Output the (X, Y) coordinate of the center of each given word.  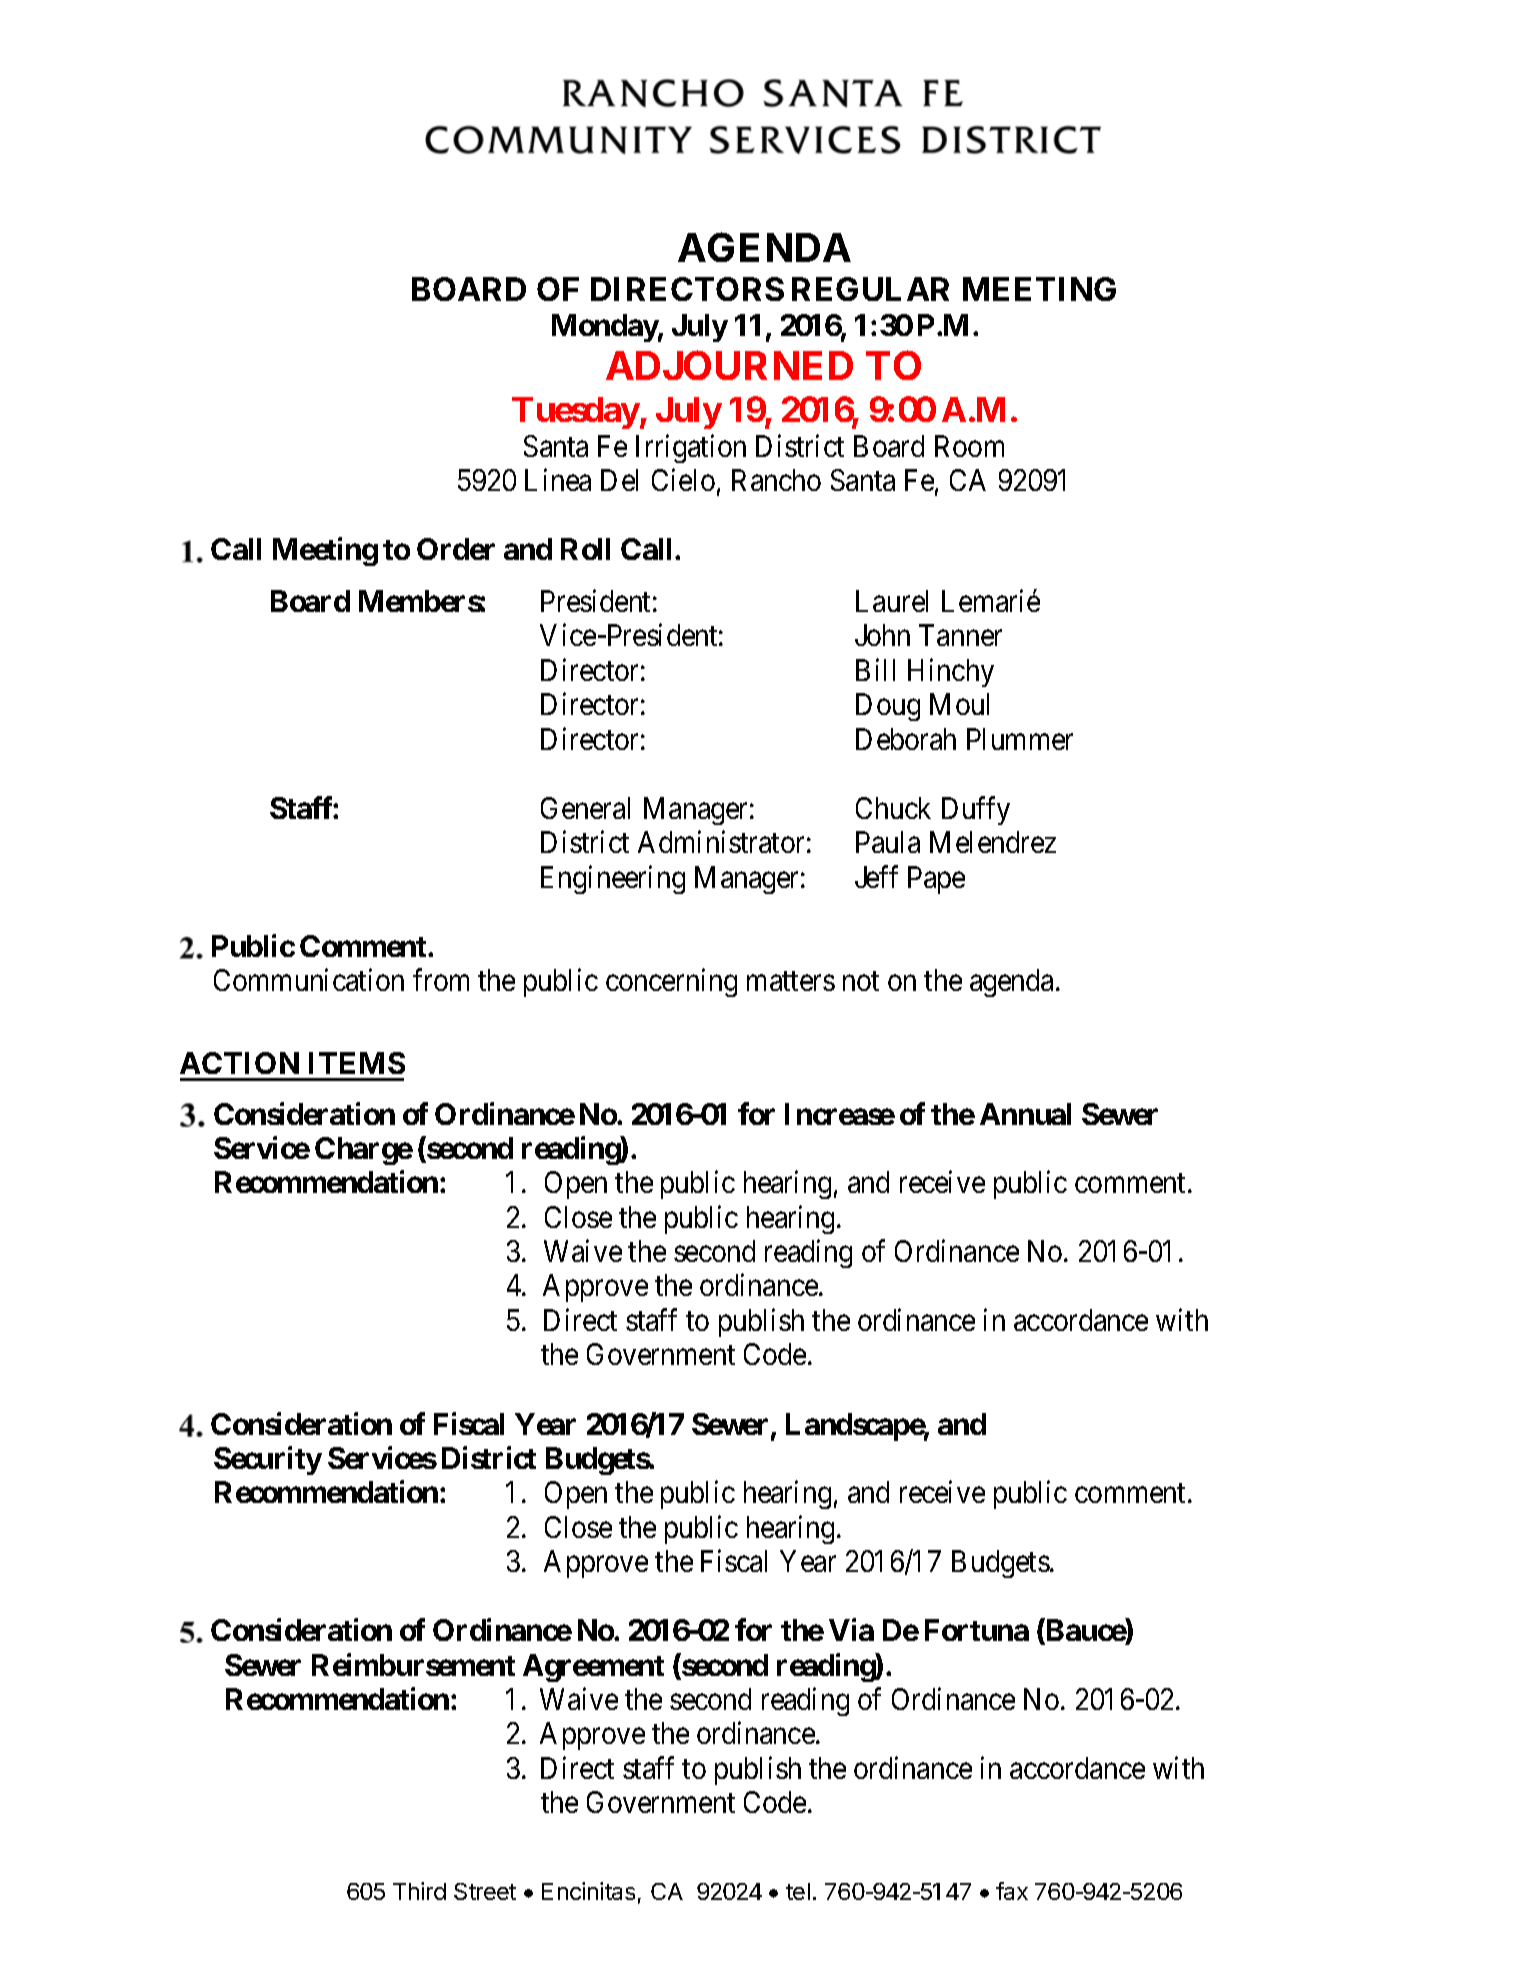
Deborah (906, 739)
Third (419, 1891)
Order (456, 549)
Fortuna (977, 1630)
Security (268, 1460)
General (585, 808)
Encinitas (588, 1891)
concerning (671, 982)
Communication (309, 979)
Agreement (593, 1668)
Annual (1025, 1114)
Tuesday (576, 413)
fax (1012, 1891)
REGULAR (870, 289)
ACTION (239, 1063)
